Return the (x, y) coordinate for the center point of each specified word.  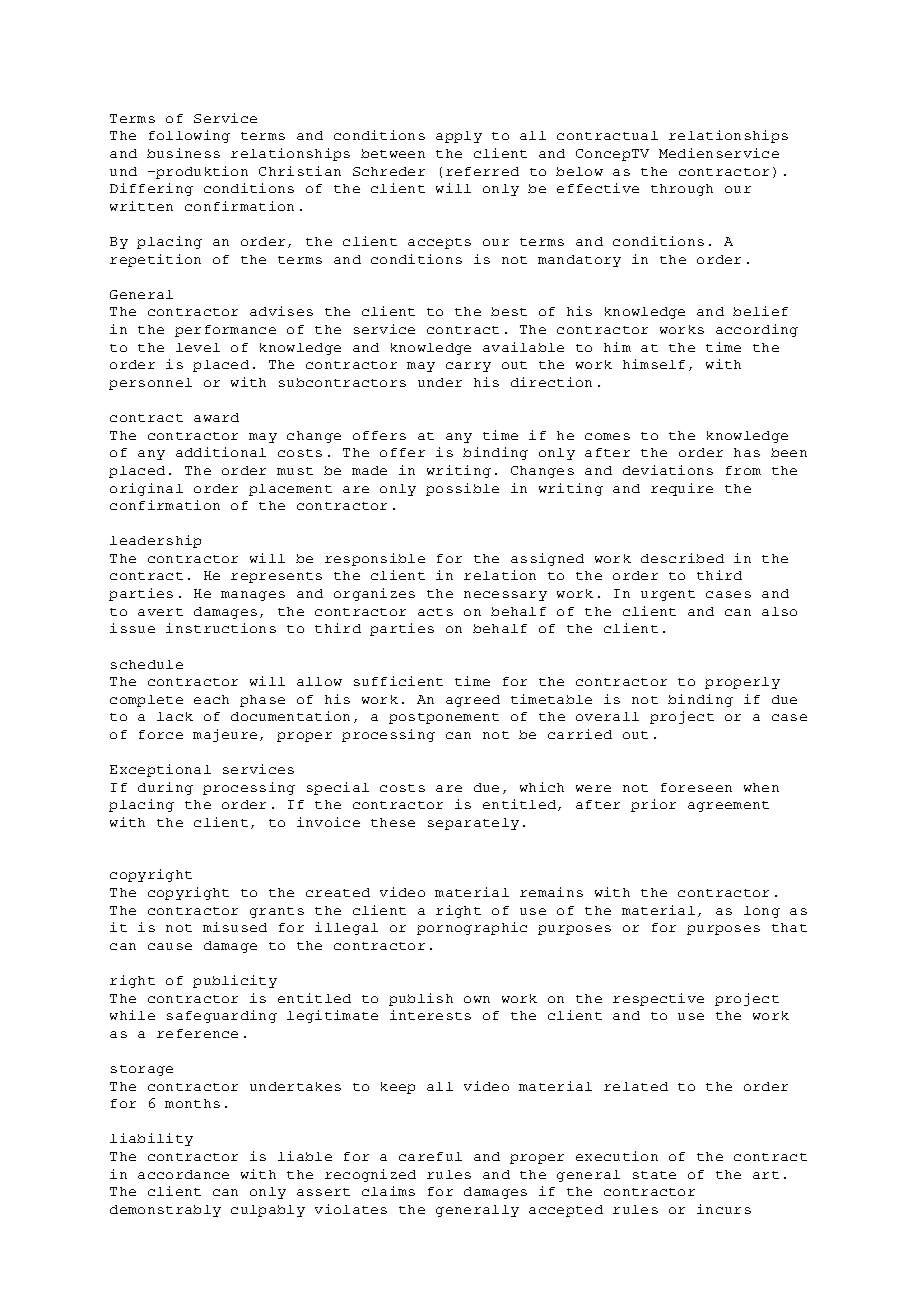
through (682, 190)
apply (459, 137)
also (779, 611)
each (211, 699)
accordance (183, 1174)
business (183, 153)
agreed (473, 701)
